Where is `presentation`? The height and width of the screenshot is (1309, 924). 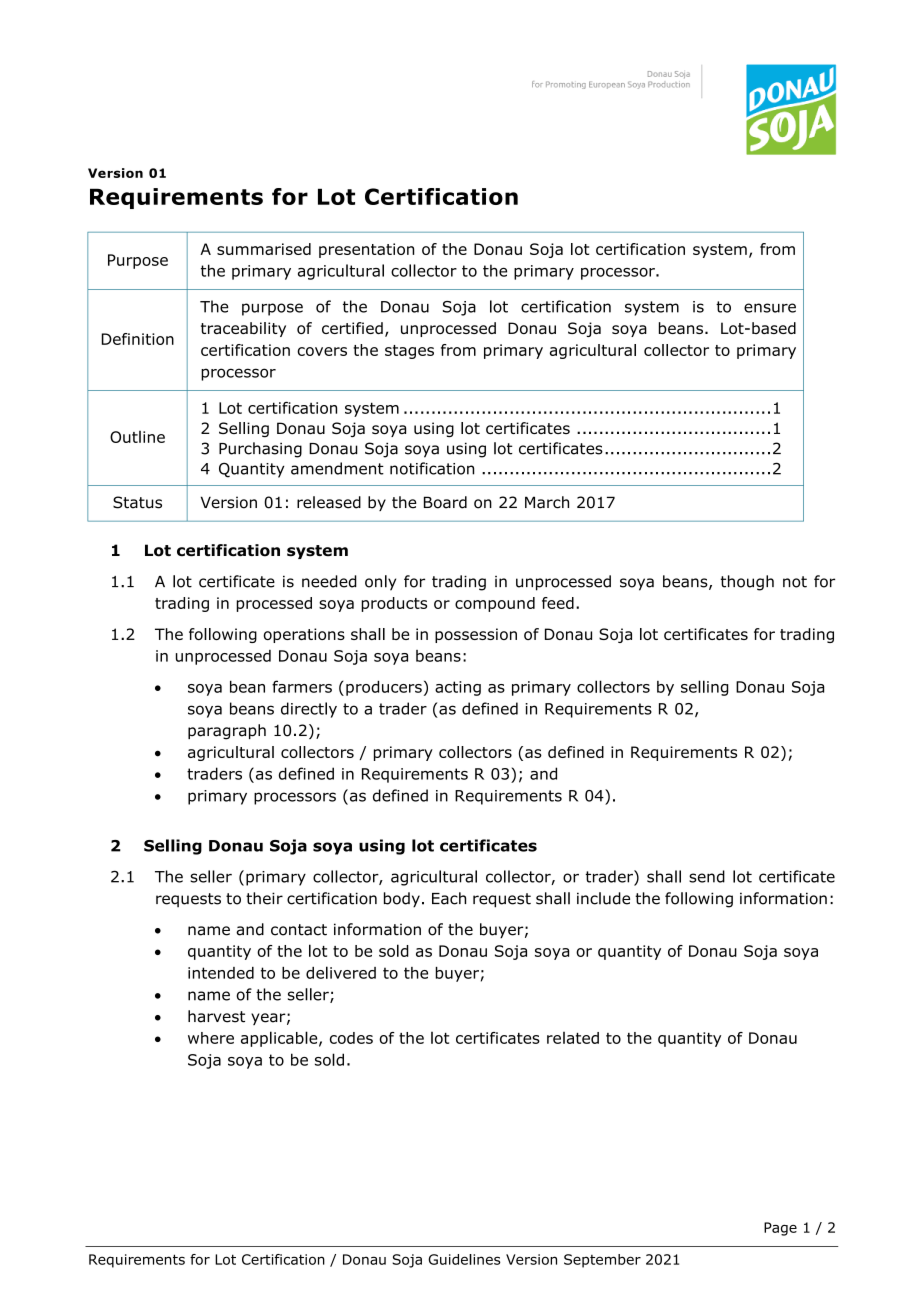 presentation is located at coordinates (366, 250).
